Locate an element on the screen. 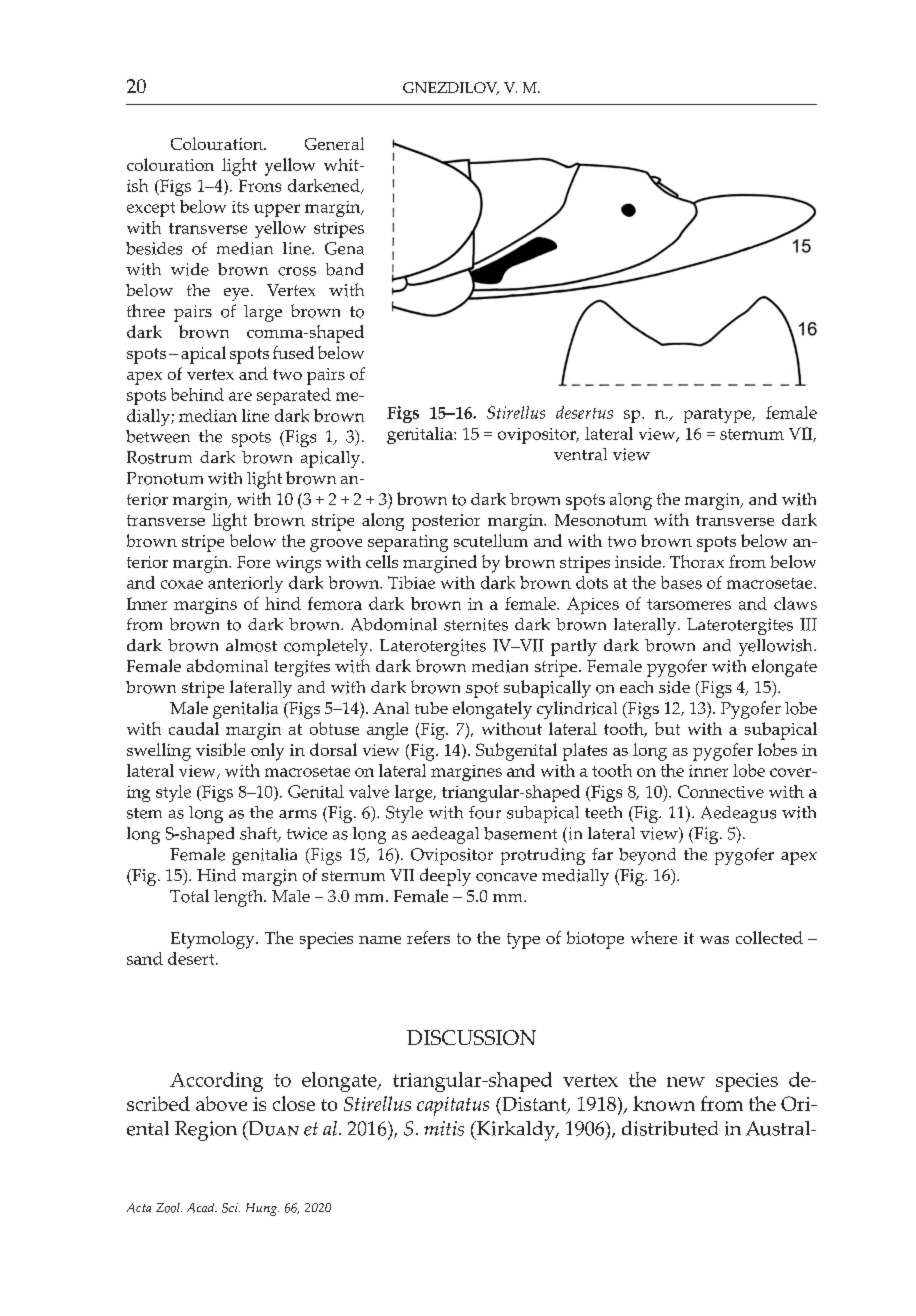  Frons is located at coordinates (260, 185).
